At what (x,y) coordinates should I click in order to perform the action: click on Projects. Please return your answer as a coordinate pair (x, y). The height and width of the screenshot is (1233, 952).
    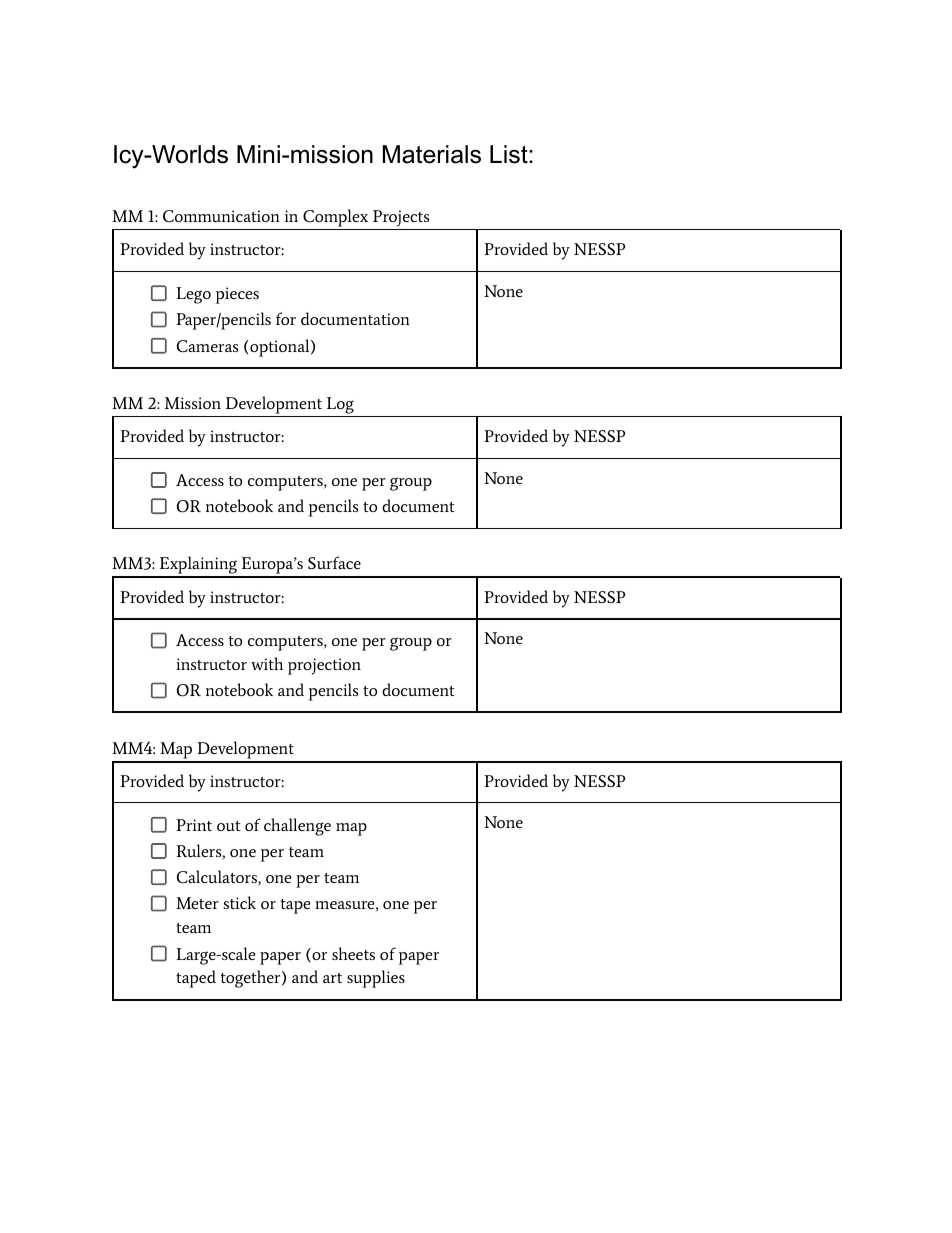
    Looking at the image, I should click on (401, 220).
